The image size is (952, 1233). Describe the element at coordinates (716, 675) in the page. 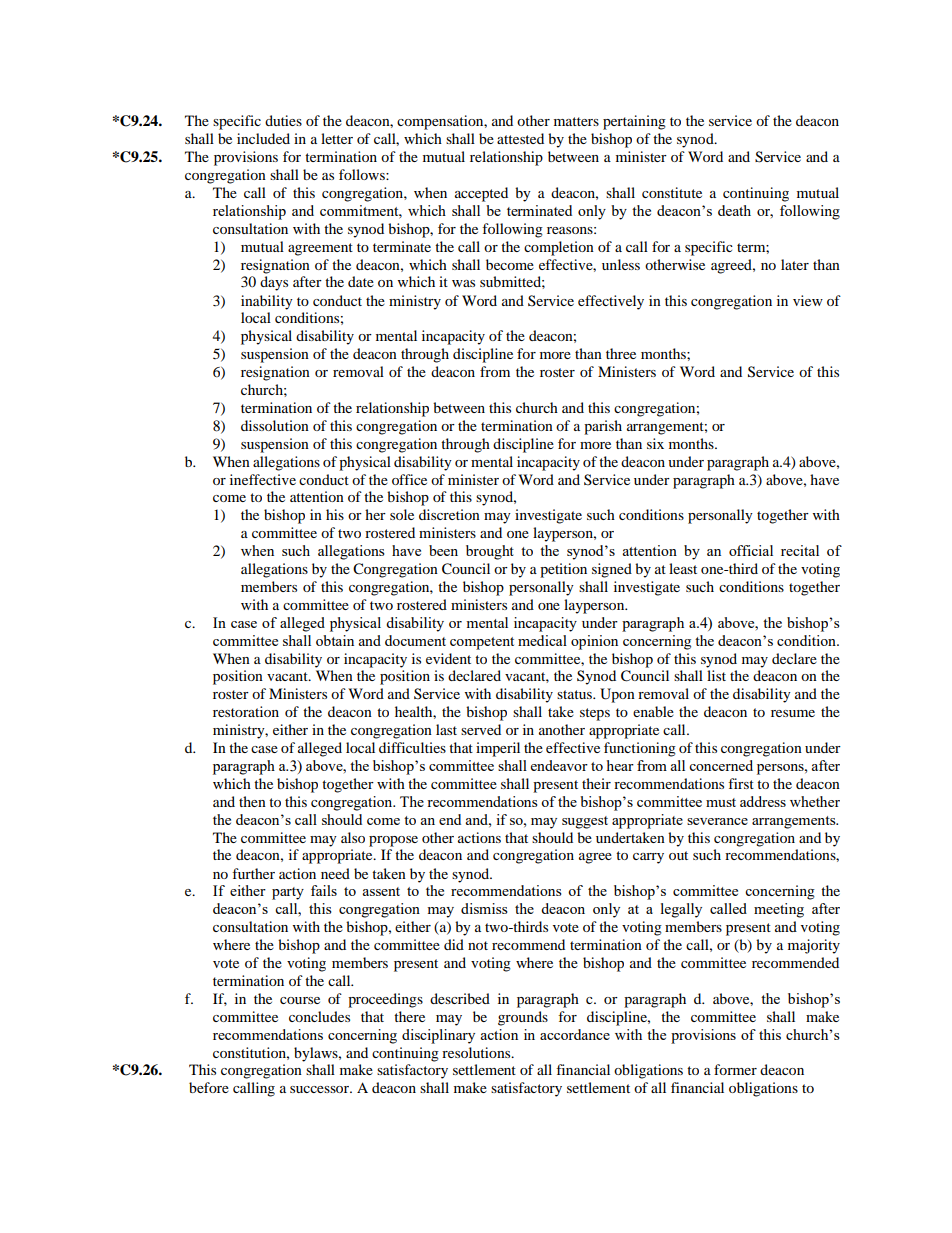

I see `list` at that location.
